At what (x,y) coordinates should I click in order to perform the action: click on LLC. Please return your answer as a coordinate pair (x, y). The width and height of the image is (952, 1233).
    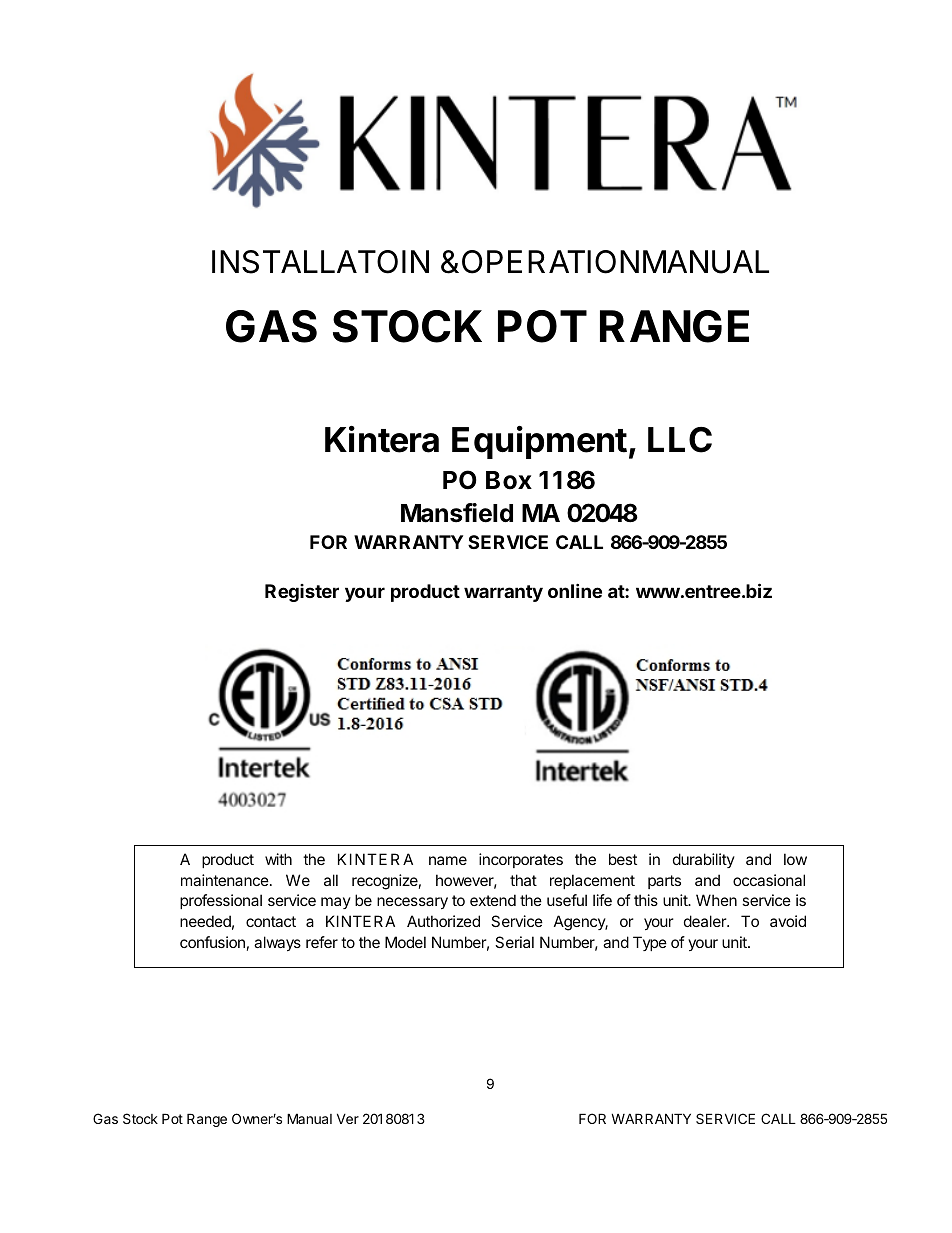
    Looking at the image, I should click on (680, 440).
